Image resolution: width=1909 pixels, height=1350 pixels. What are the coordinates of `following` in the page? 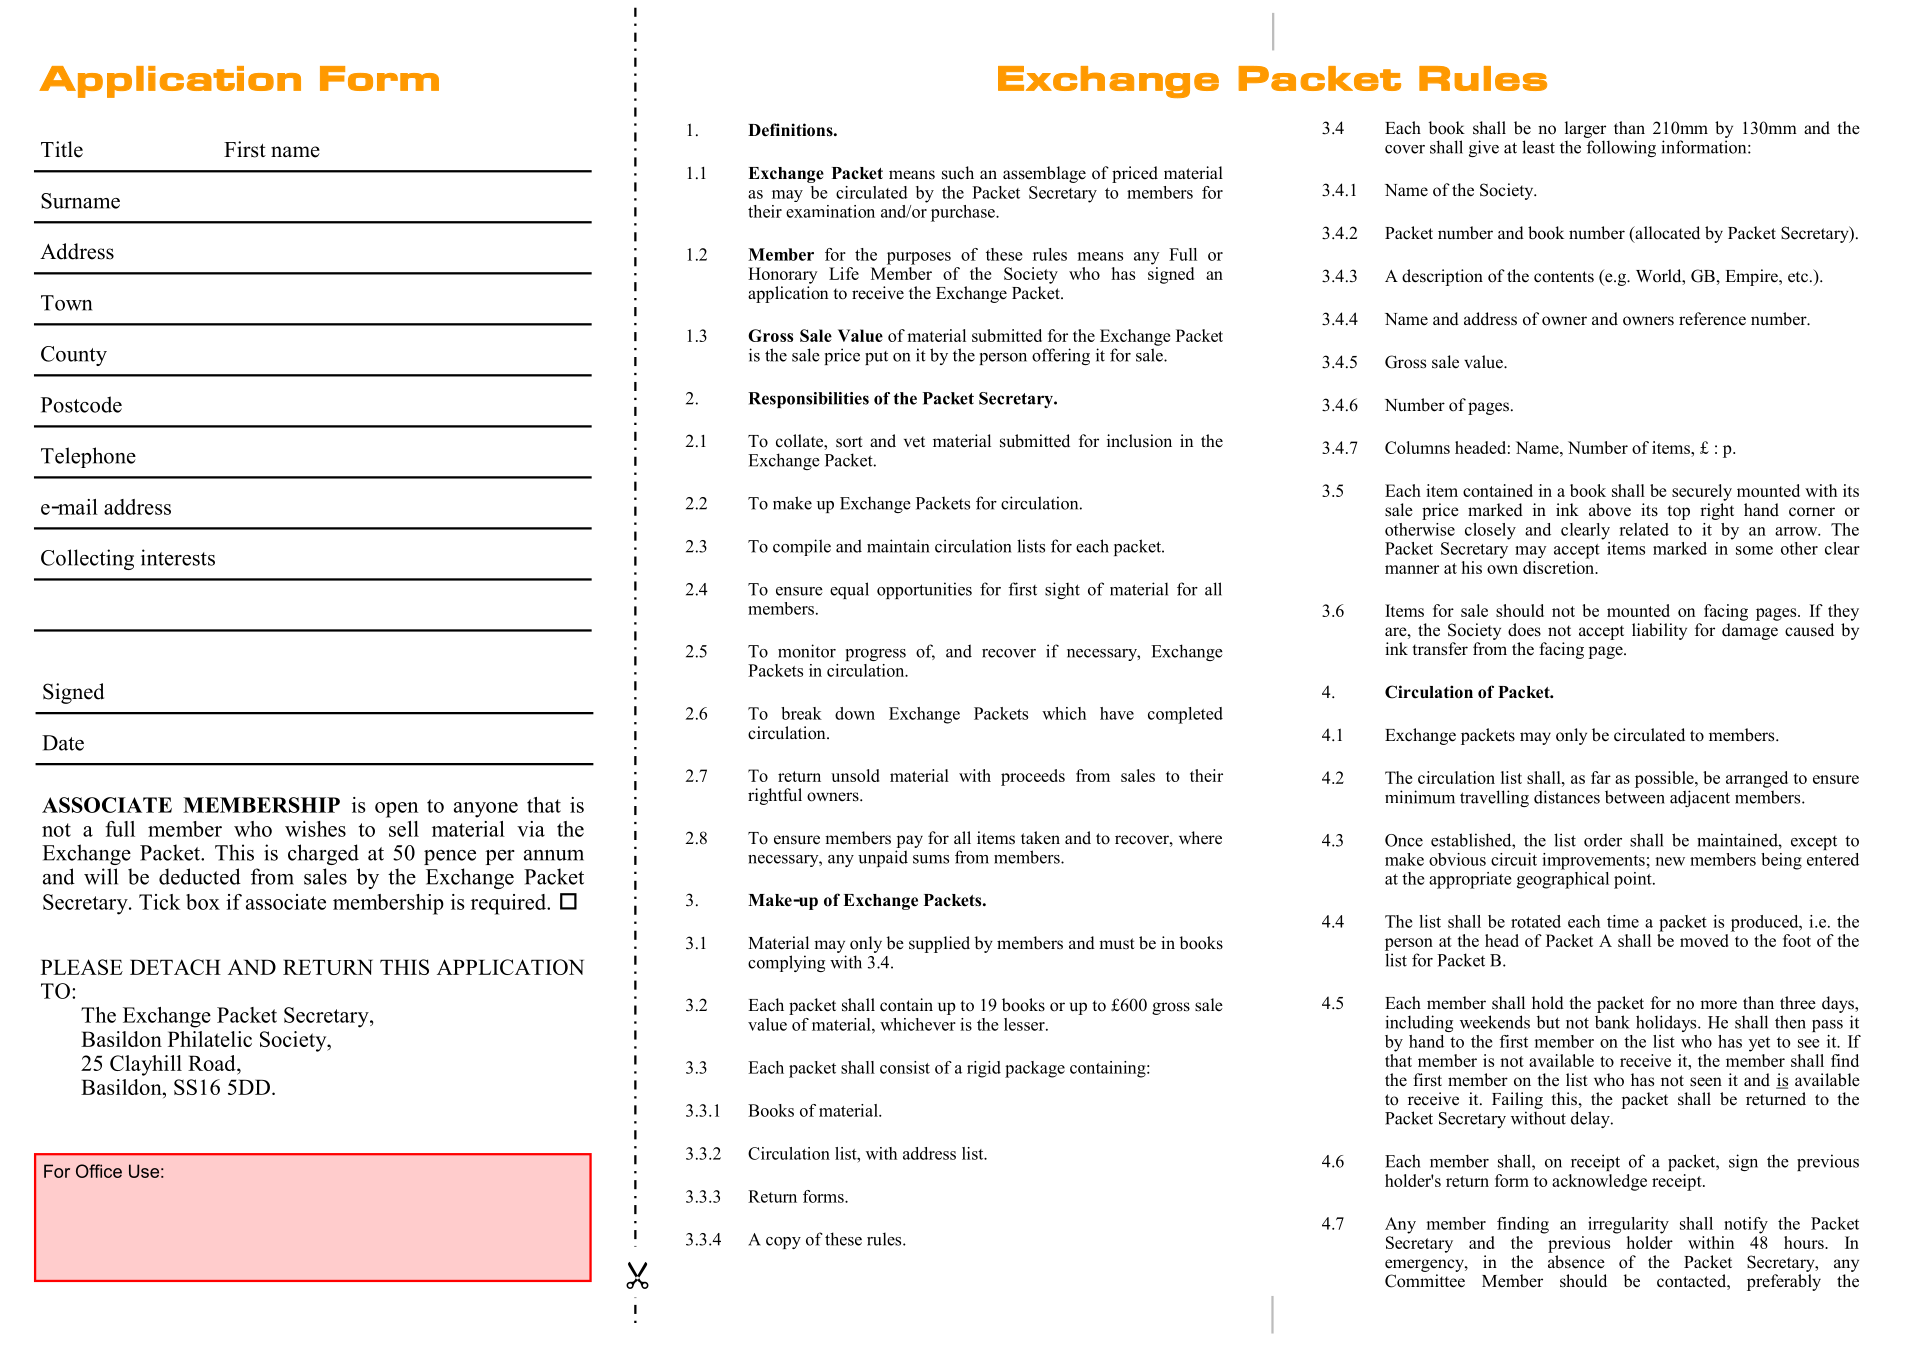 It's located at (1621, 148).
